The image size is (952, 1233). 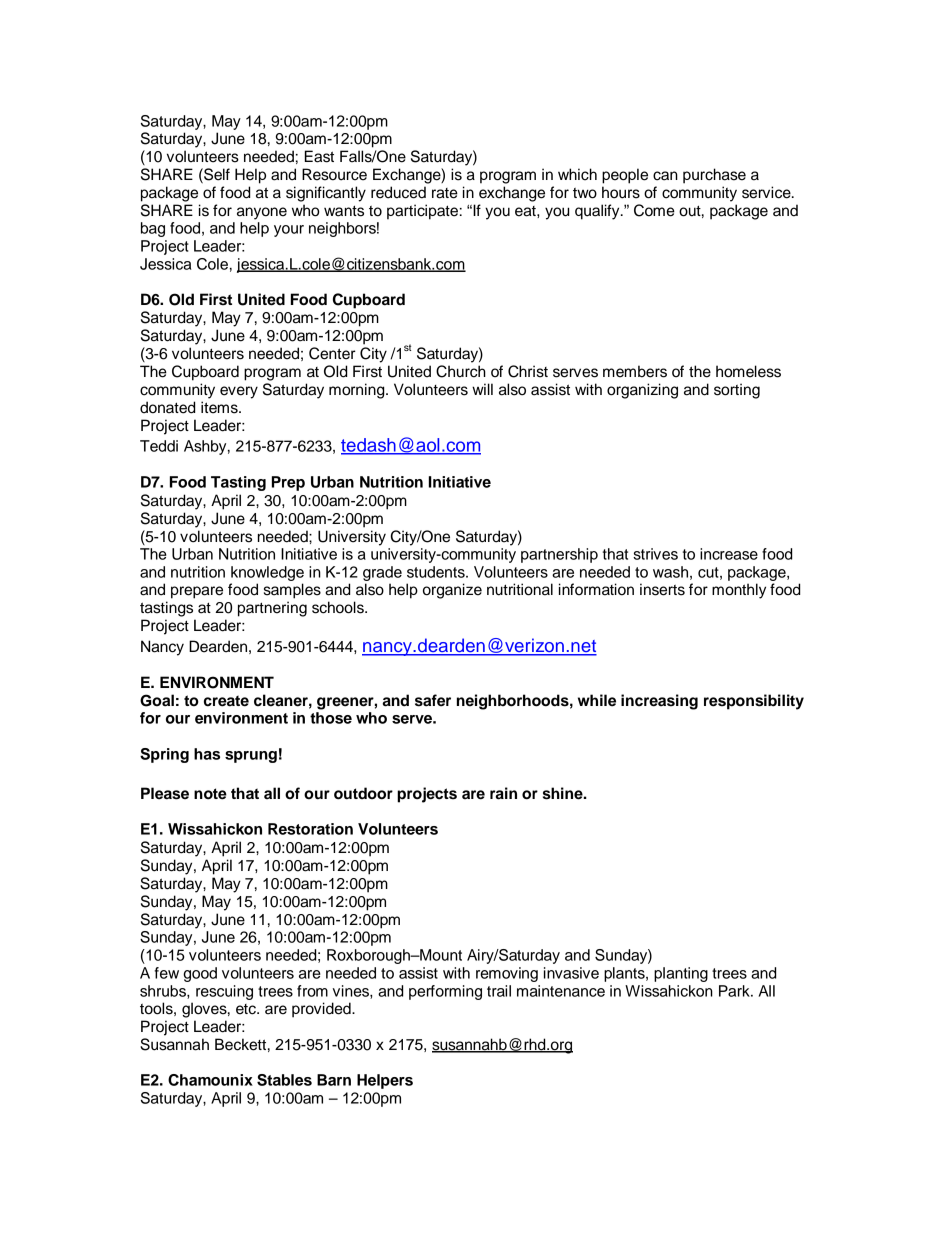 What do you see at coordinates (210, 794) in the document?
I see `note` at bounding box center [210, 794].
